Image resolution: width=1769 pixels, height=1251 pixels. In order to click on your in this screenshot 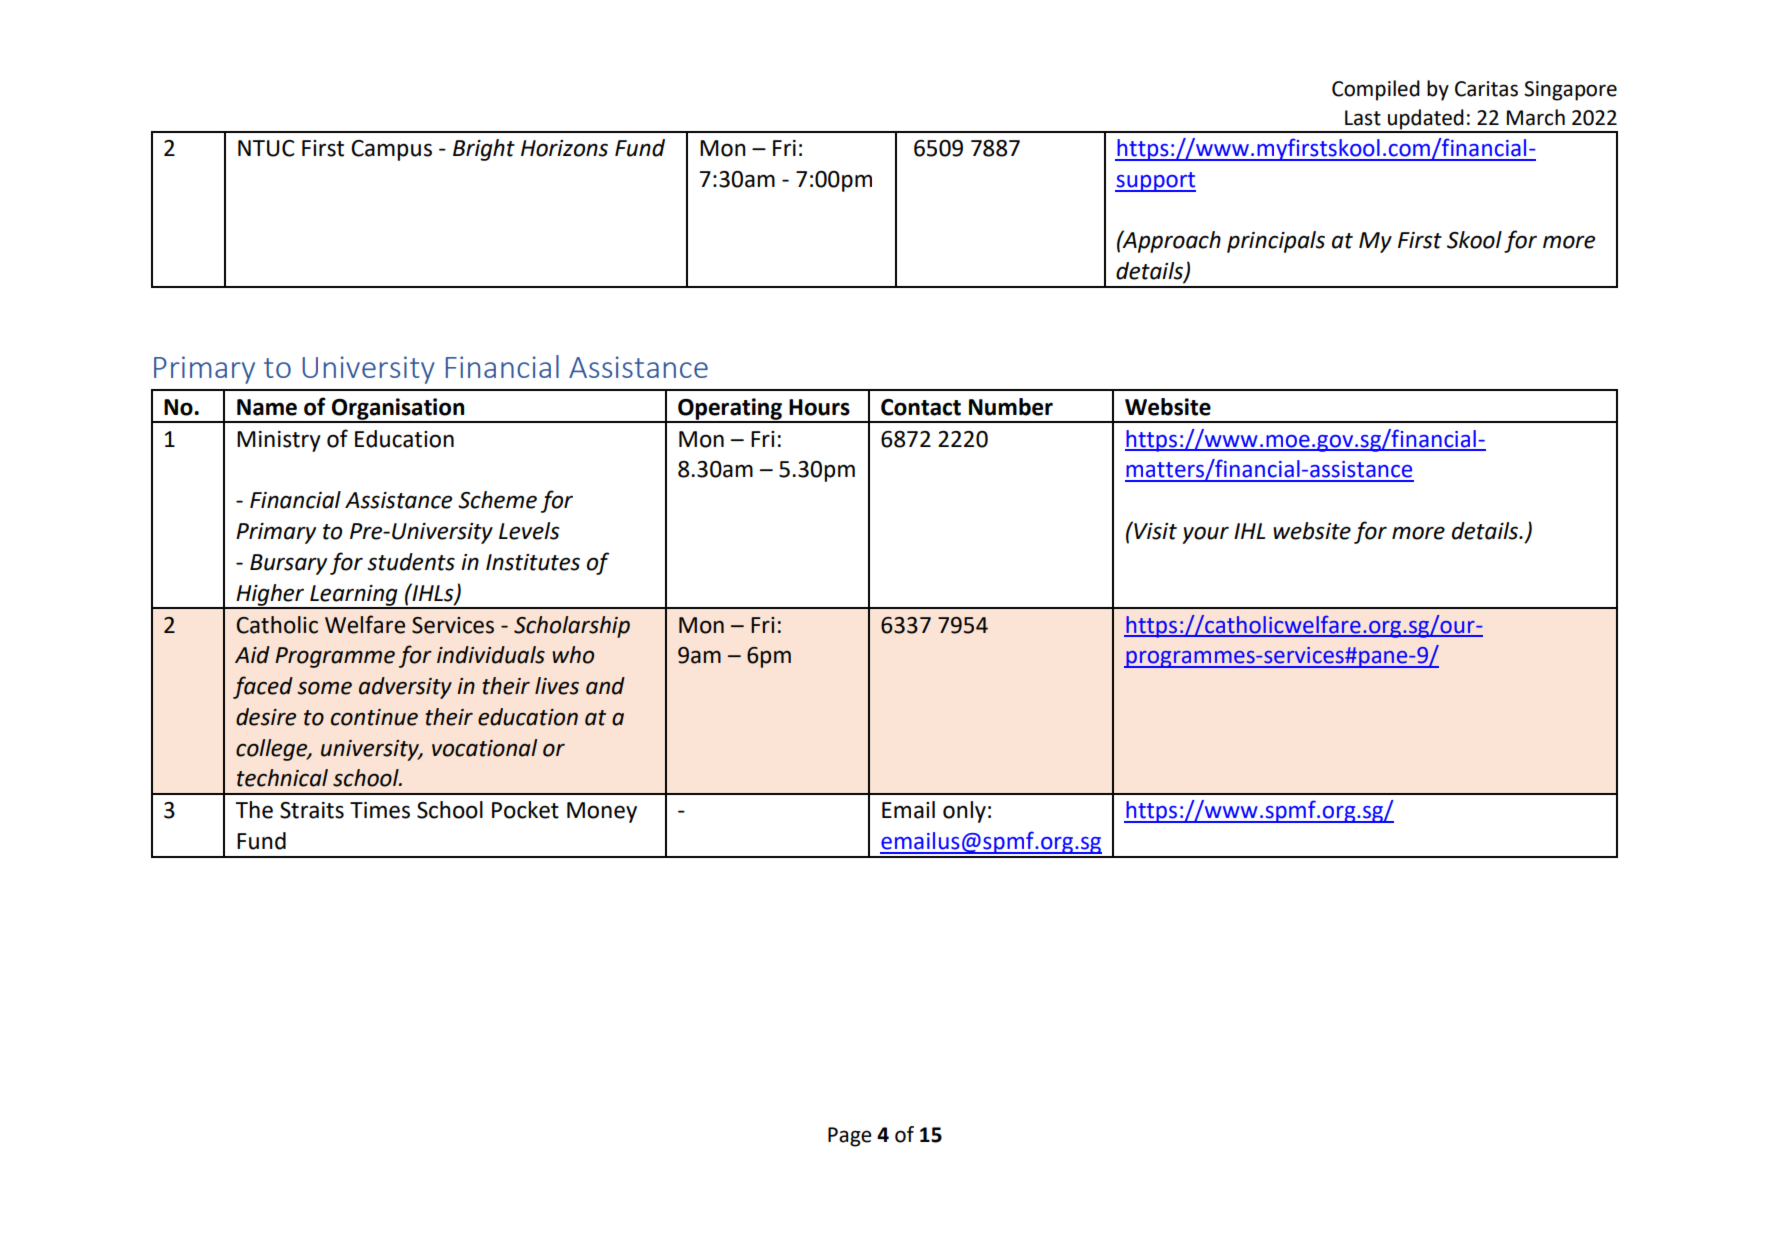, I will do `click(1205, 535)`.
